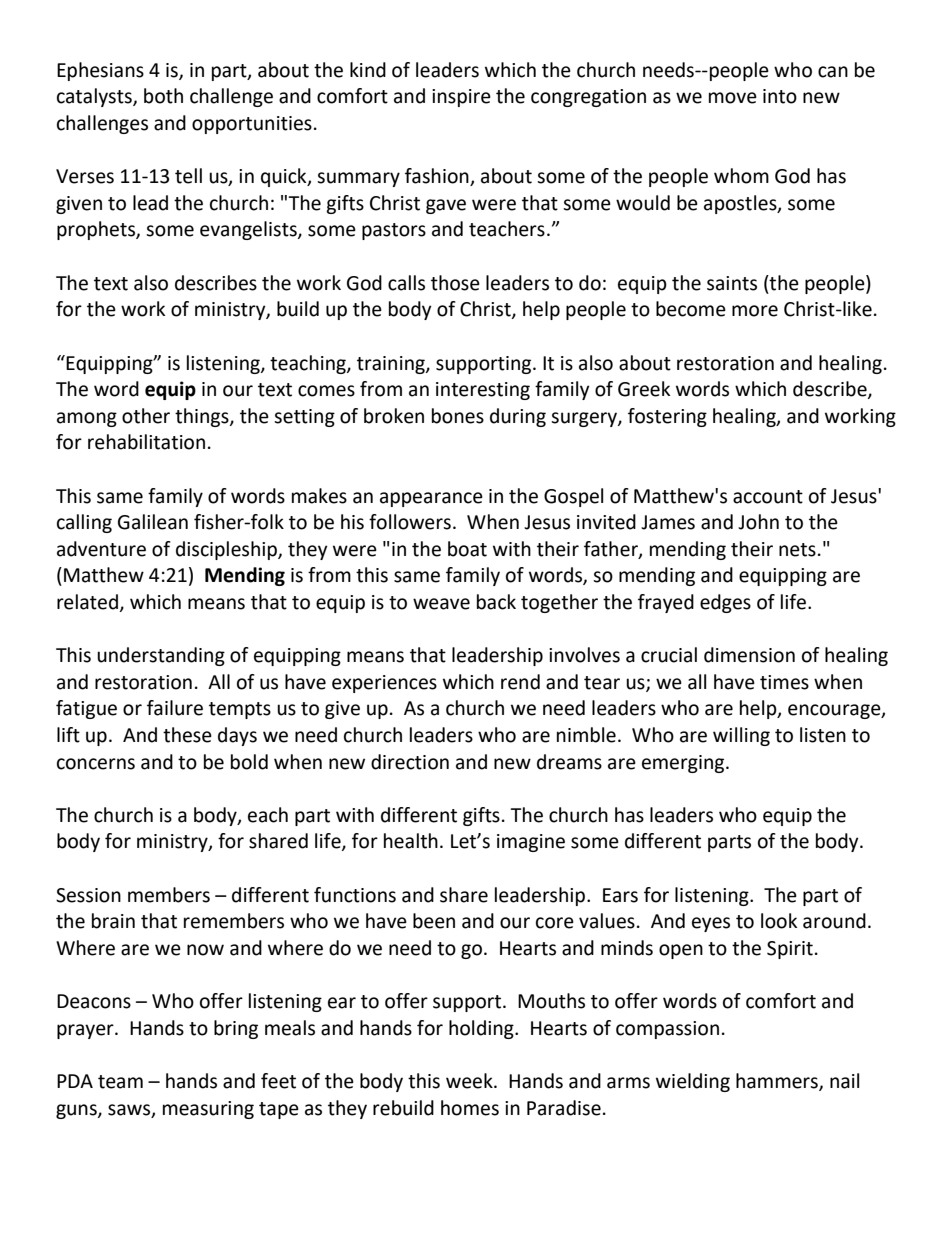 Image resolution: width=952 pixels, height=1233 pixels. Describe the element at coordinates (741, 736) in the page. I see `willing` at that location.
